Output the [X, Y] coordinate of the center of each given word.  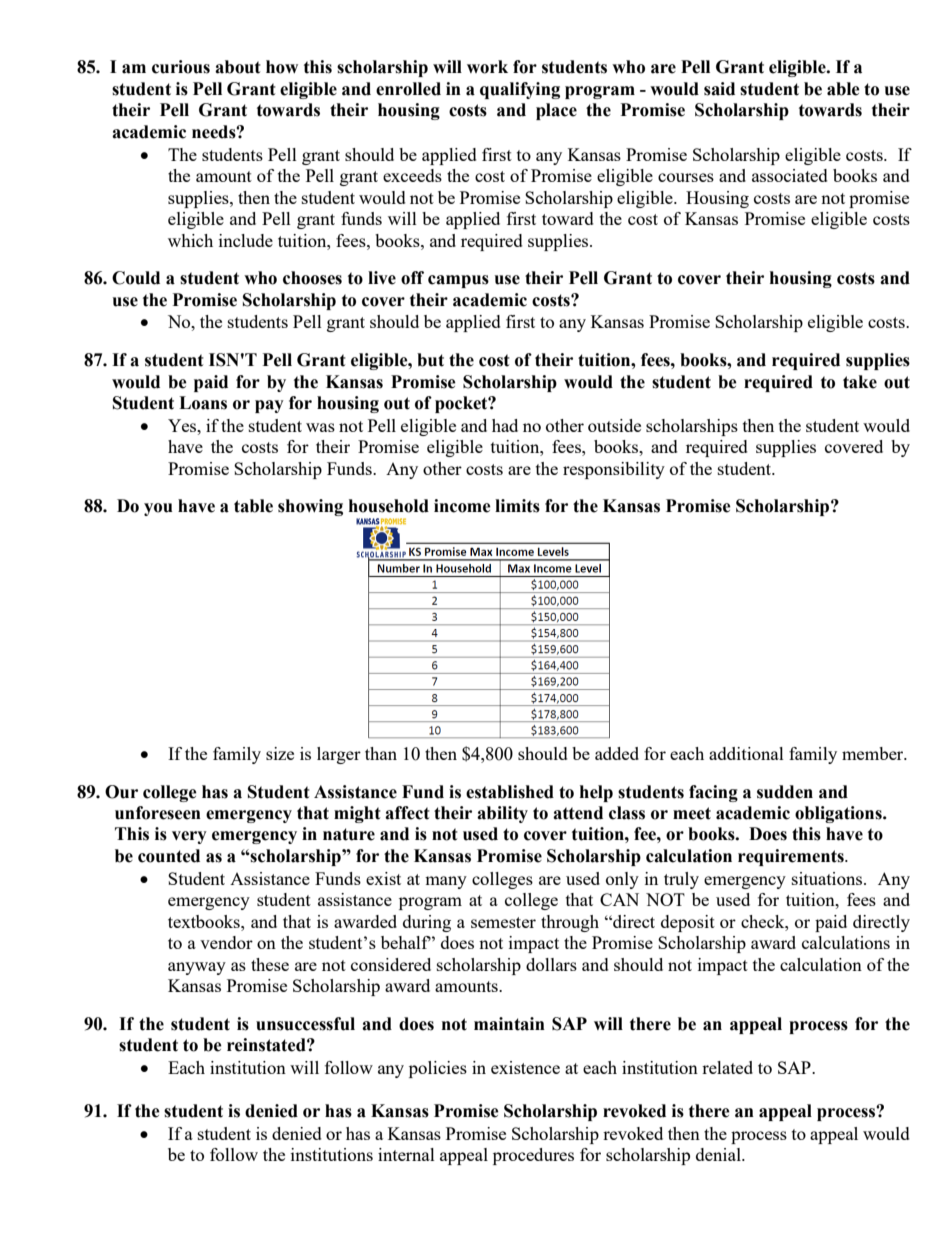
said [719, 89]
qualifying [520, 90]
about [238, 67]
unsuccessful [305, 1024]
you [158, 509]
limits [517, 506]
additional [746, 753]
